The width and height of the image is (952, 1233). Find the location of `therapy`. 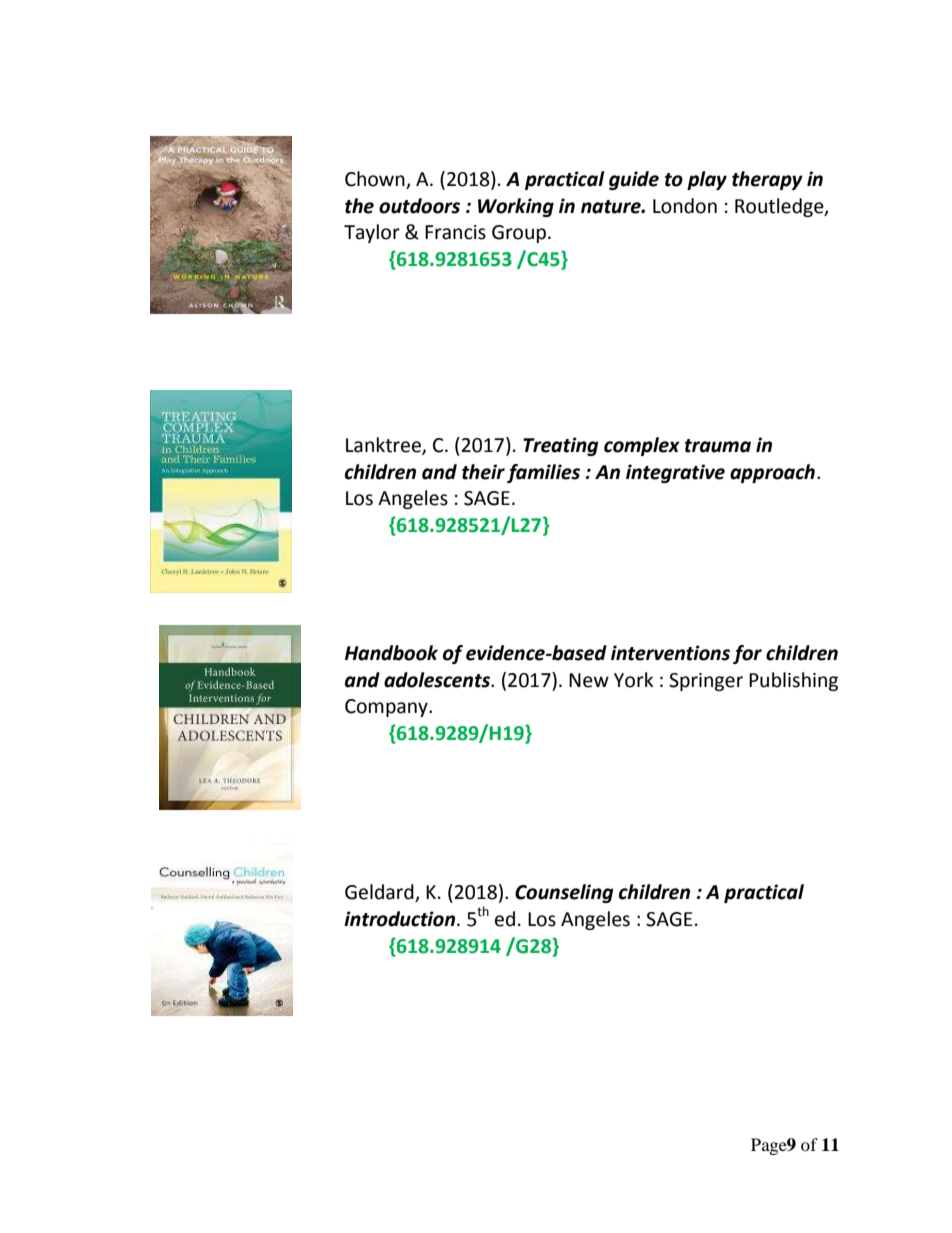

therapy is located at coordinates (767, 180).
